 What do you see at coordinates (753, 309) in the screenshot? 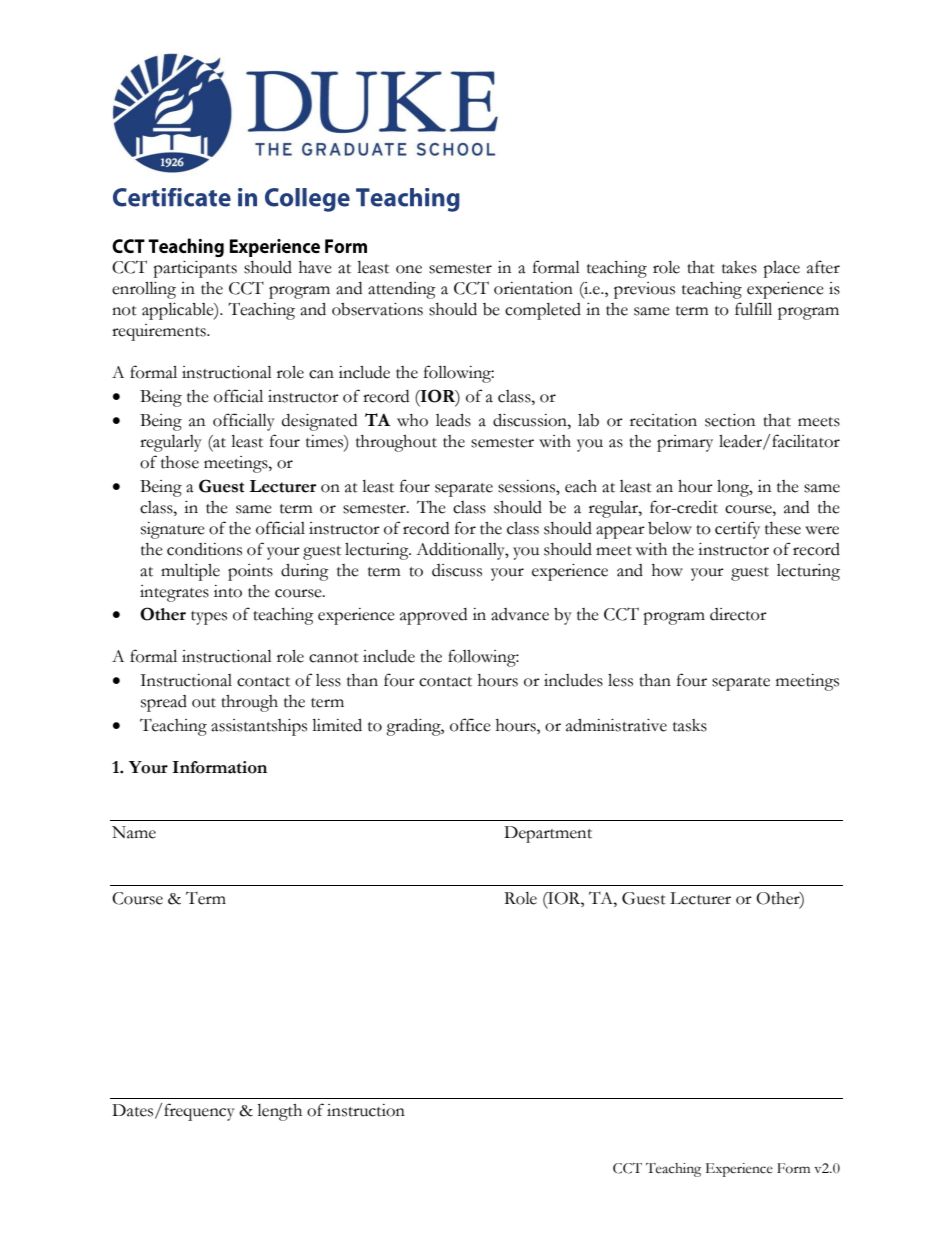
I see `fulfill` at bounding box center [753, 309].
